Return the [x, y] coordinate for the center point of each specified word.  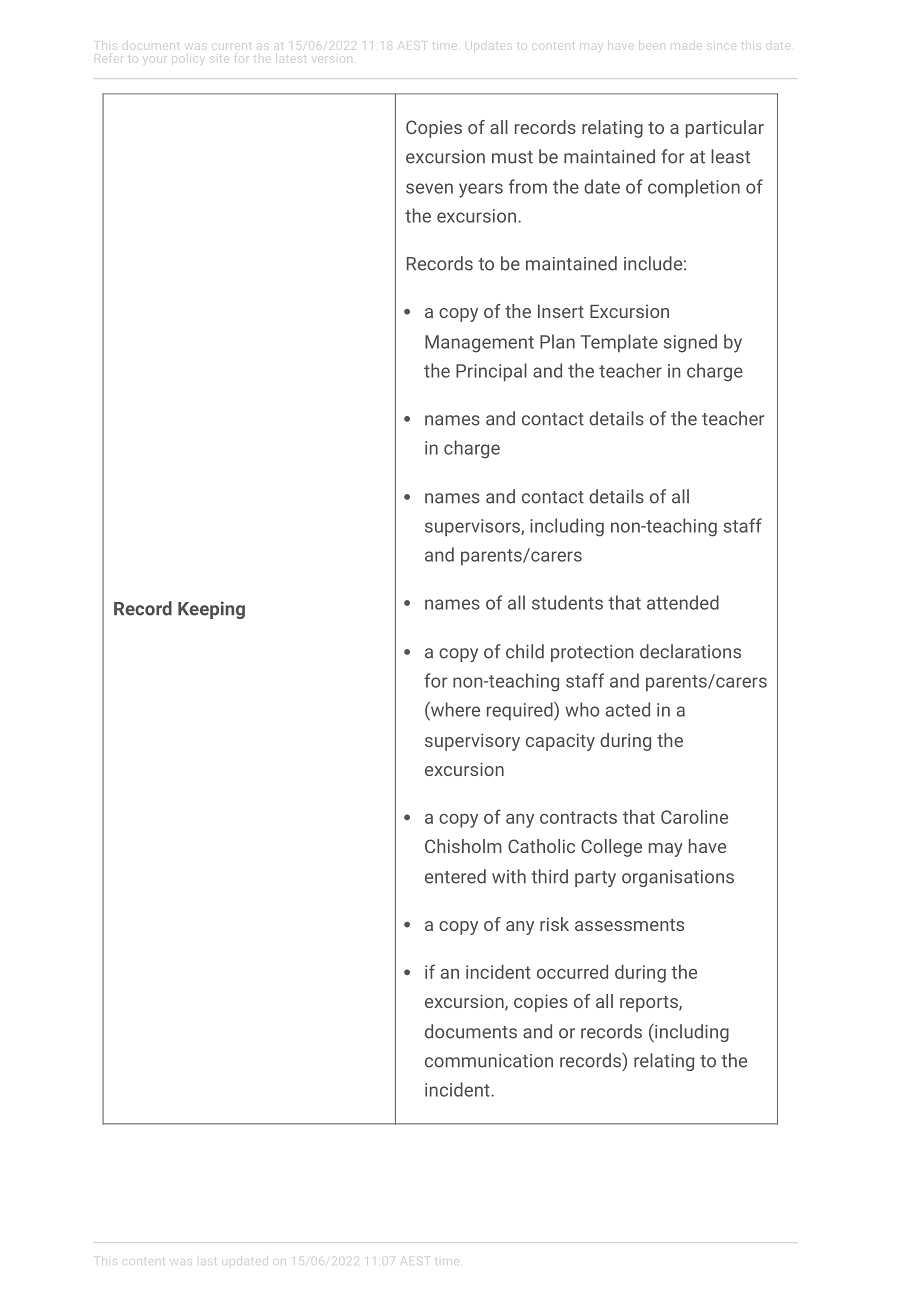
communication [489, 1061]
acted [628, 709]
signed [690, 343]
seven [429, 188]
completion [694, 188]
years [481, 190]
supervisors [473, 527]
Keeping [211, 610]
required [521, 711]
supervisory [472, 742]
